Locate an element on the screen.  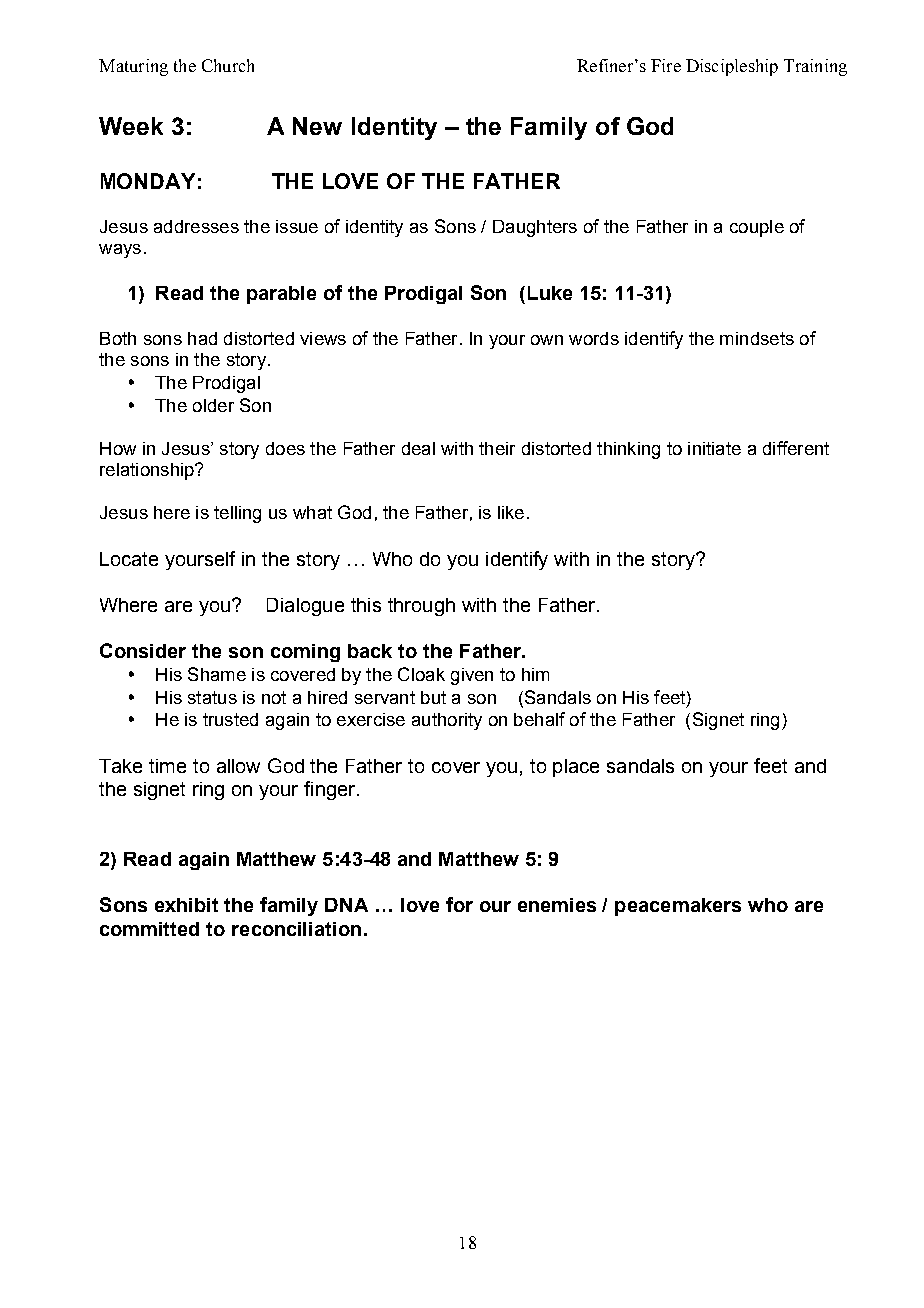
Church is located at coordinates (228, 65).
